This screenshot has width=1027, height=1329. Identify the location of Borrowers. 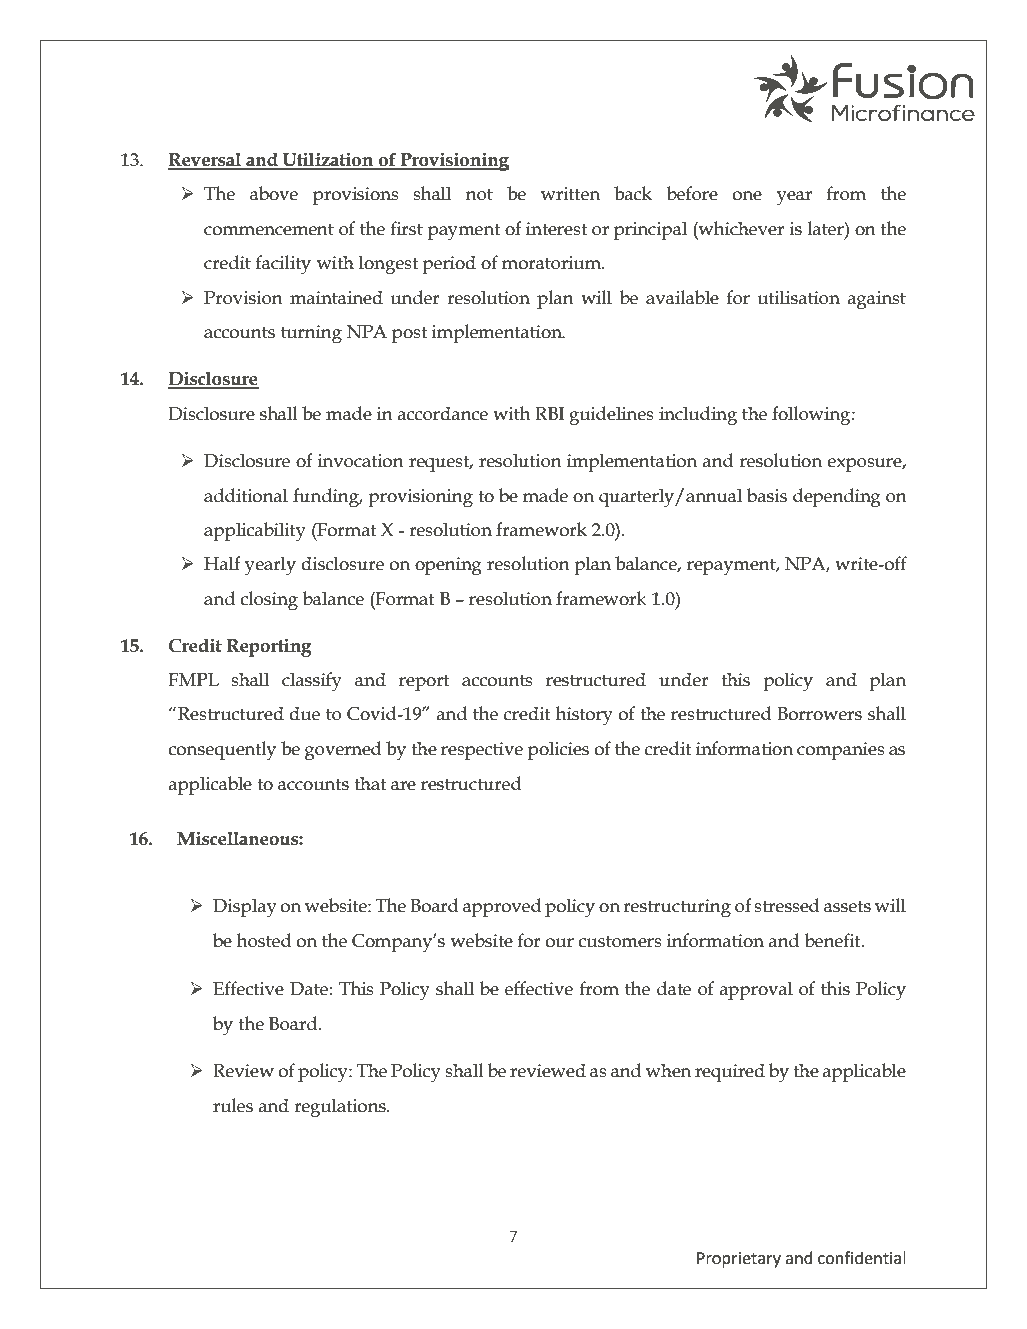
(819, 714).
